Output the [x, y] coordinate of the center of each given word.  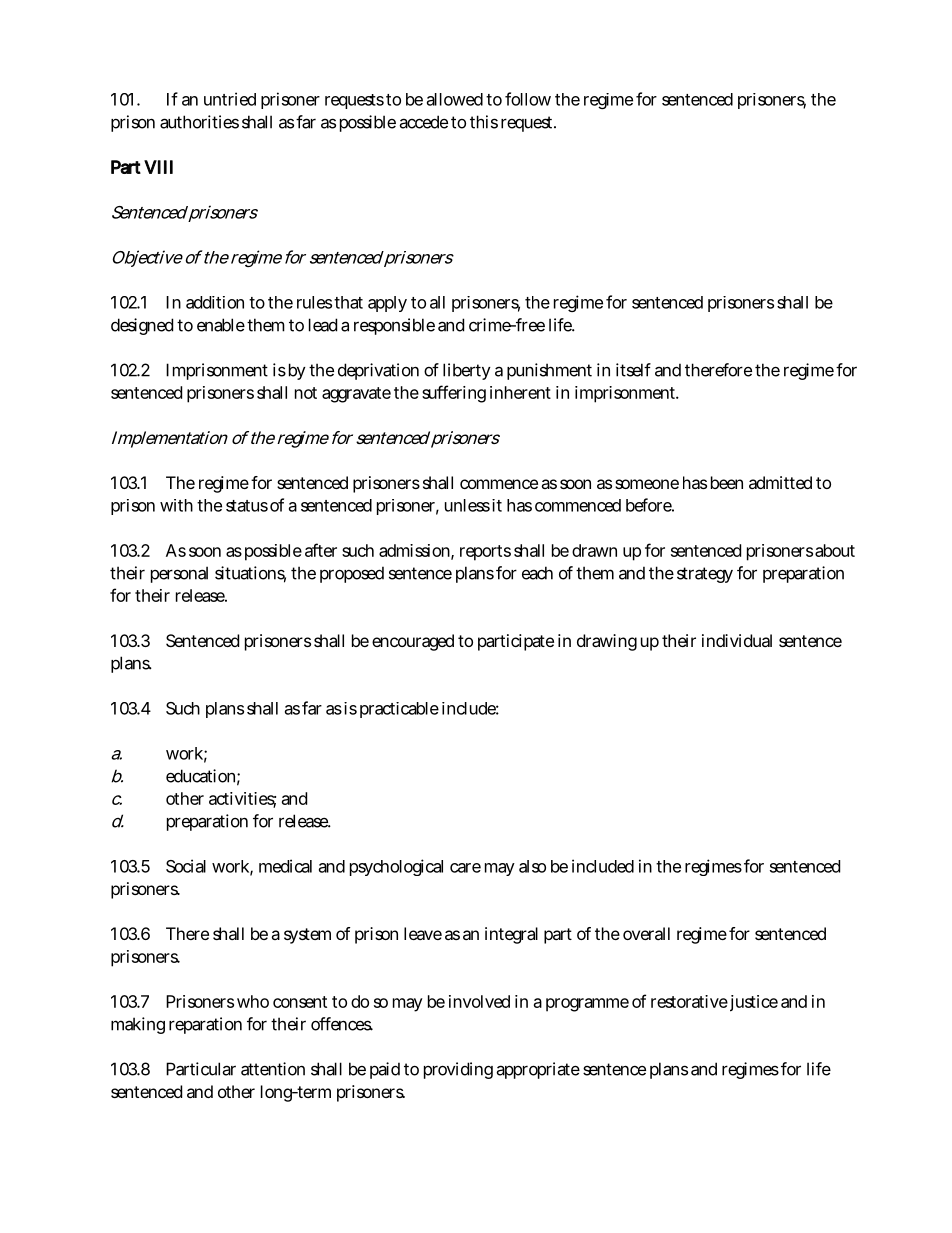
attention [273, 1069]
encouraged [413, 642]
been [727, 482]
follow [528, 99]
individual [737, 640]
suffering [454, 394]
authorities [199, 122]
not [306, 393]
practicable [399, 710]
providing [458, 1070]
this [484, 122]
